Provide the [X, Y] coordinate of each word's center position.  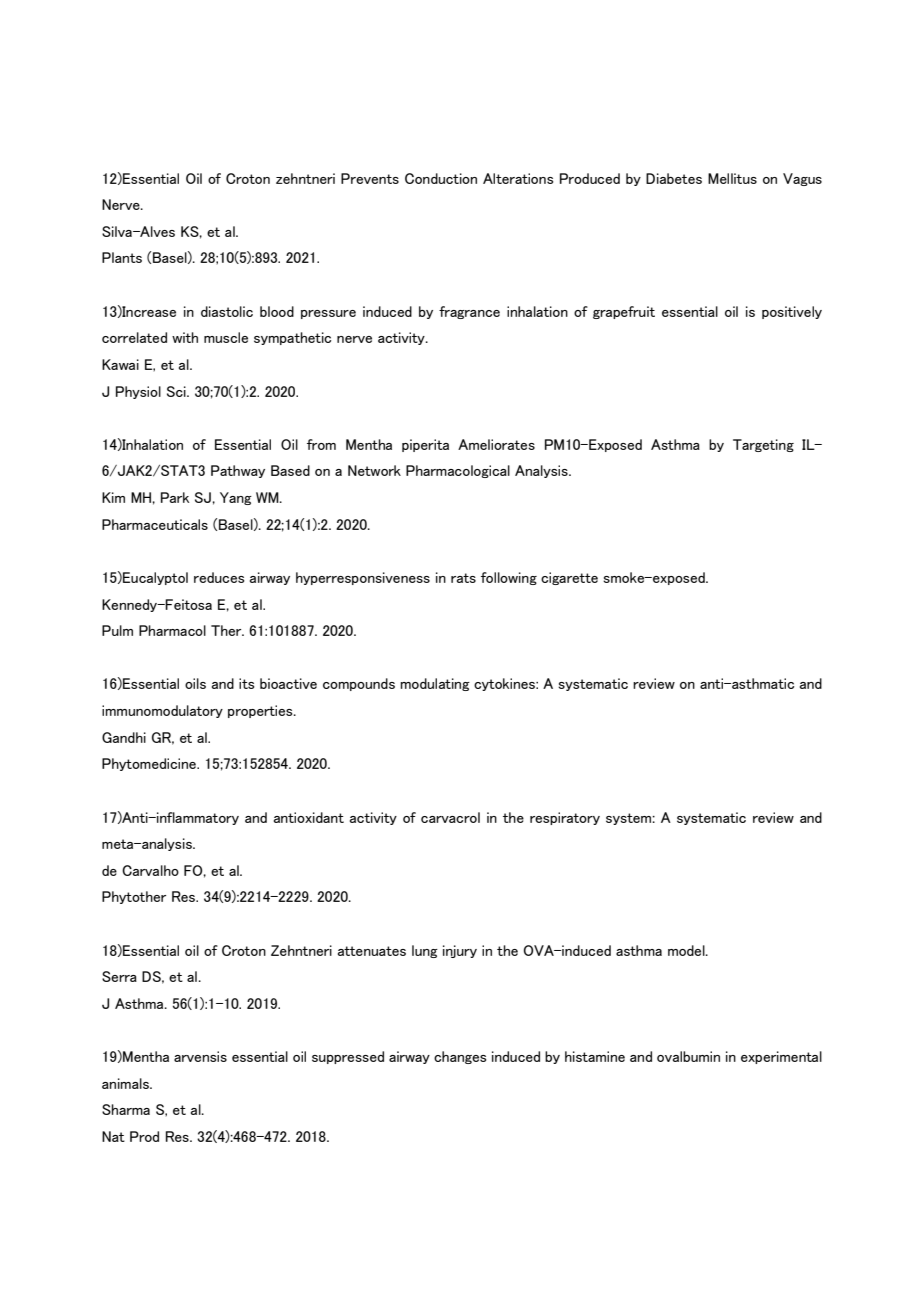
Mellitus [732, 178]
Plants [122, 257]
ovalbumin [688, 1056]
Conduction [441, 178]
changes [460, 1057]
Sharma [126, 1109]
